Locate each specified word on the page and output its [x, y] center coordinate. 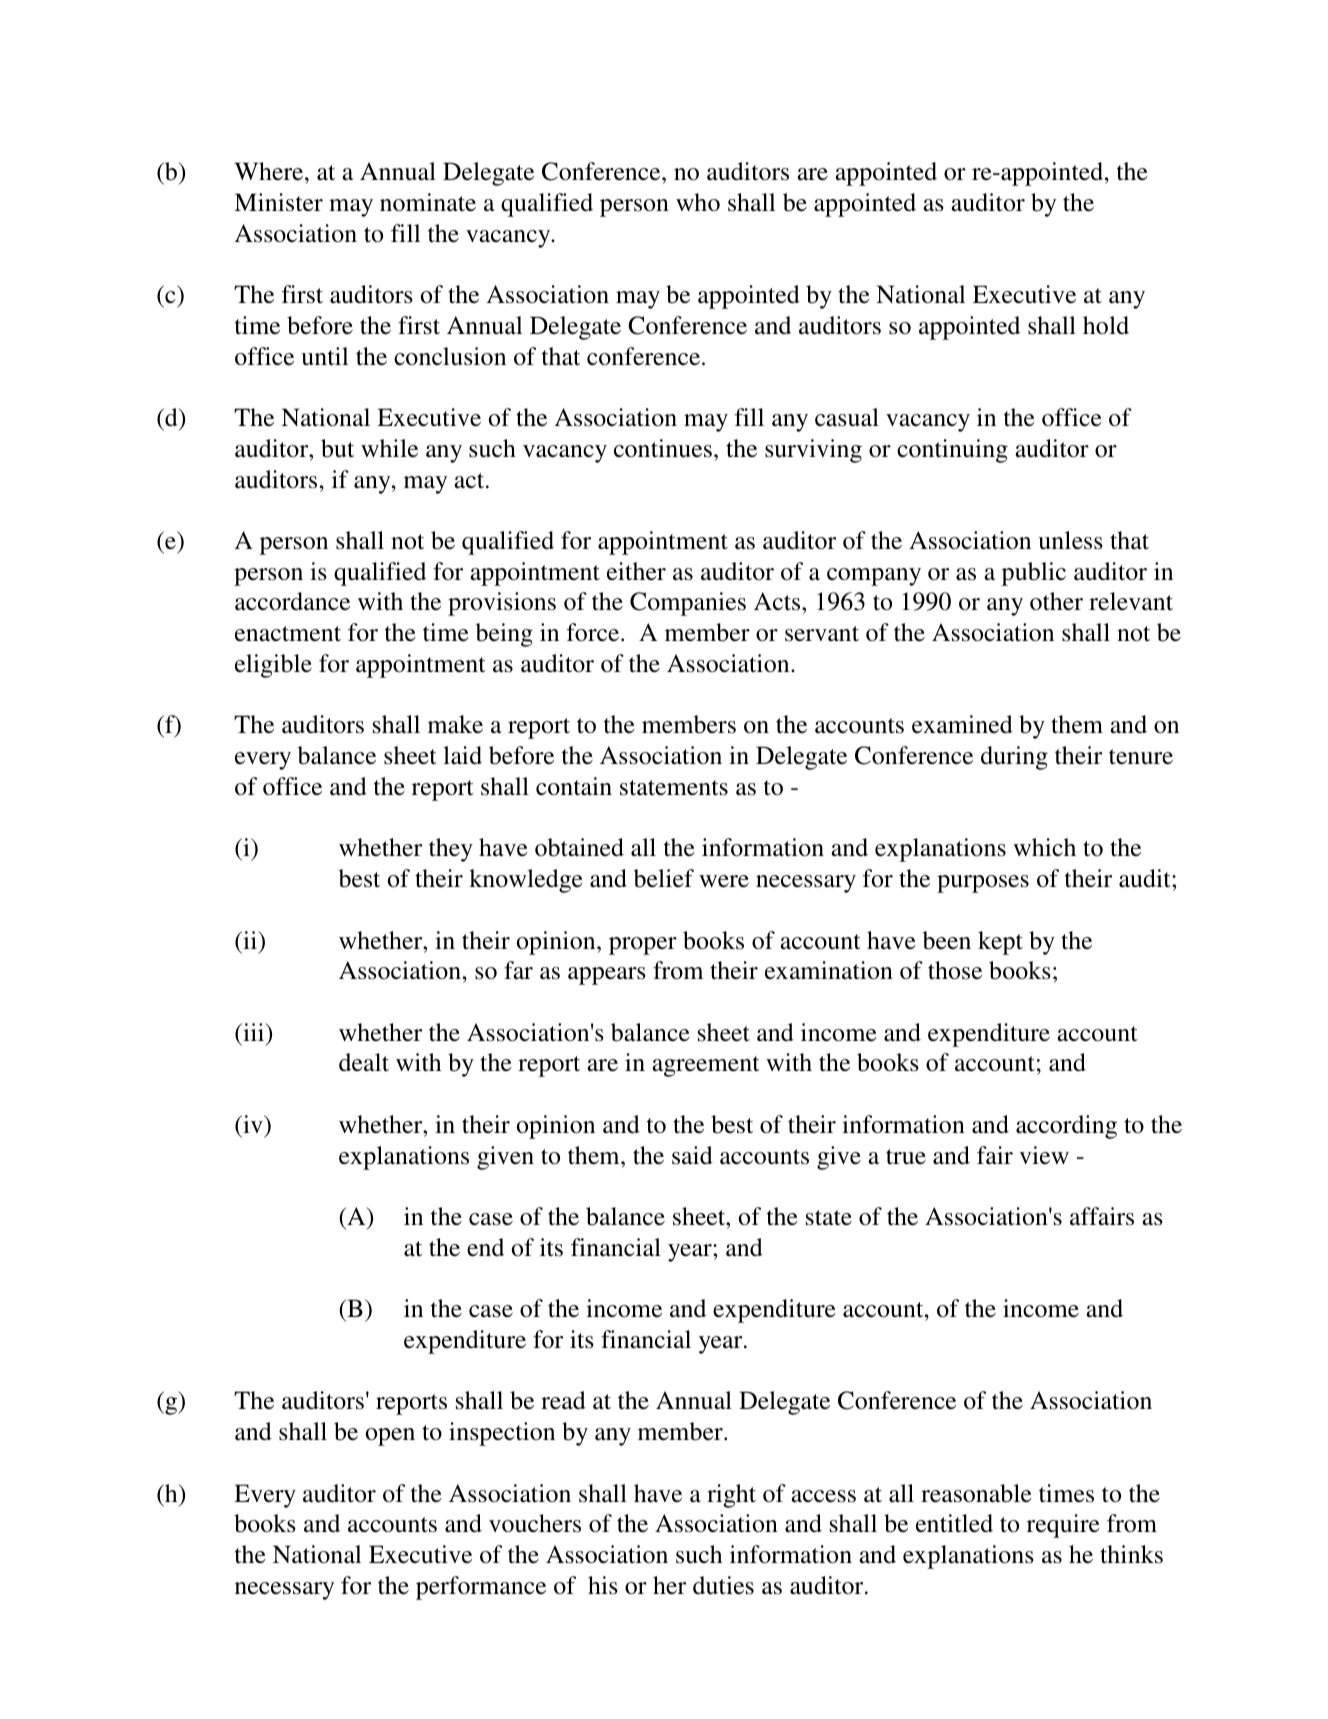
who [698, 202]
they [451, 850]
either [636, 571]
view [1044, 1155]
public [1034, 574]
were [724, 881]
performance [481, 1588]
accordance [292, 601]
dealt [364, 1062]
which [1044, 847]
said [692, 1155]
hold [1106, 325]
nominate [428, 202]
